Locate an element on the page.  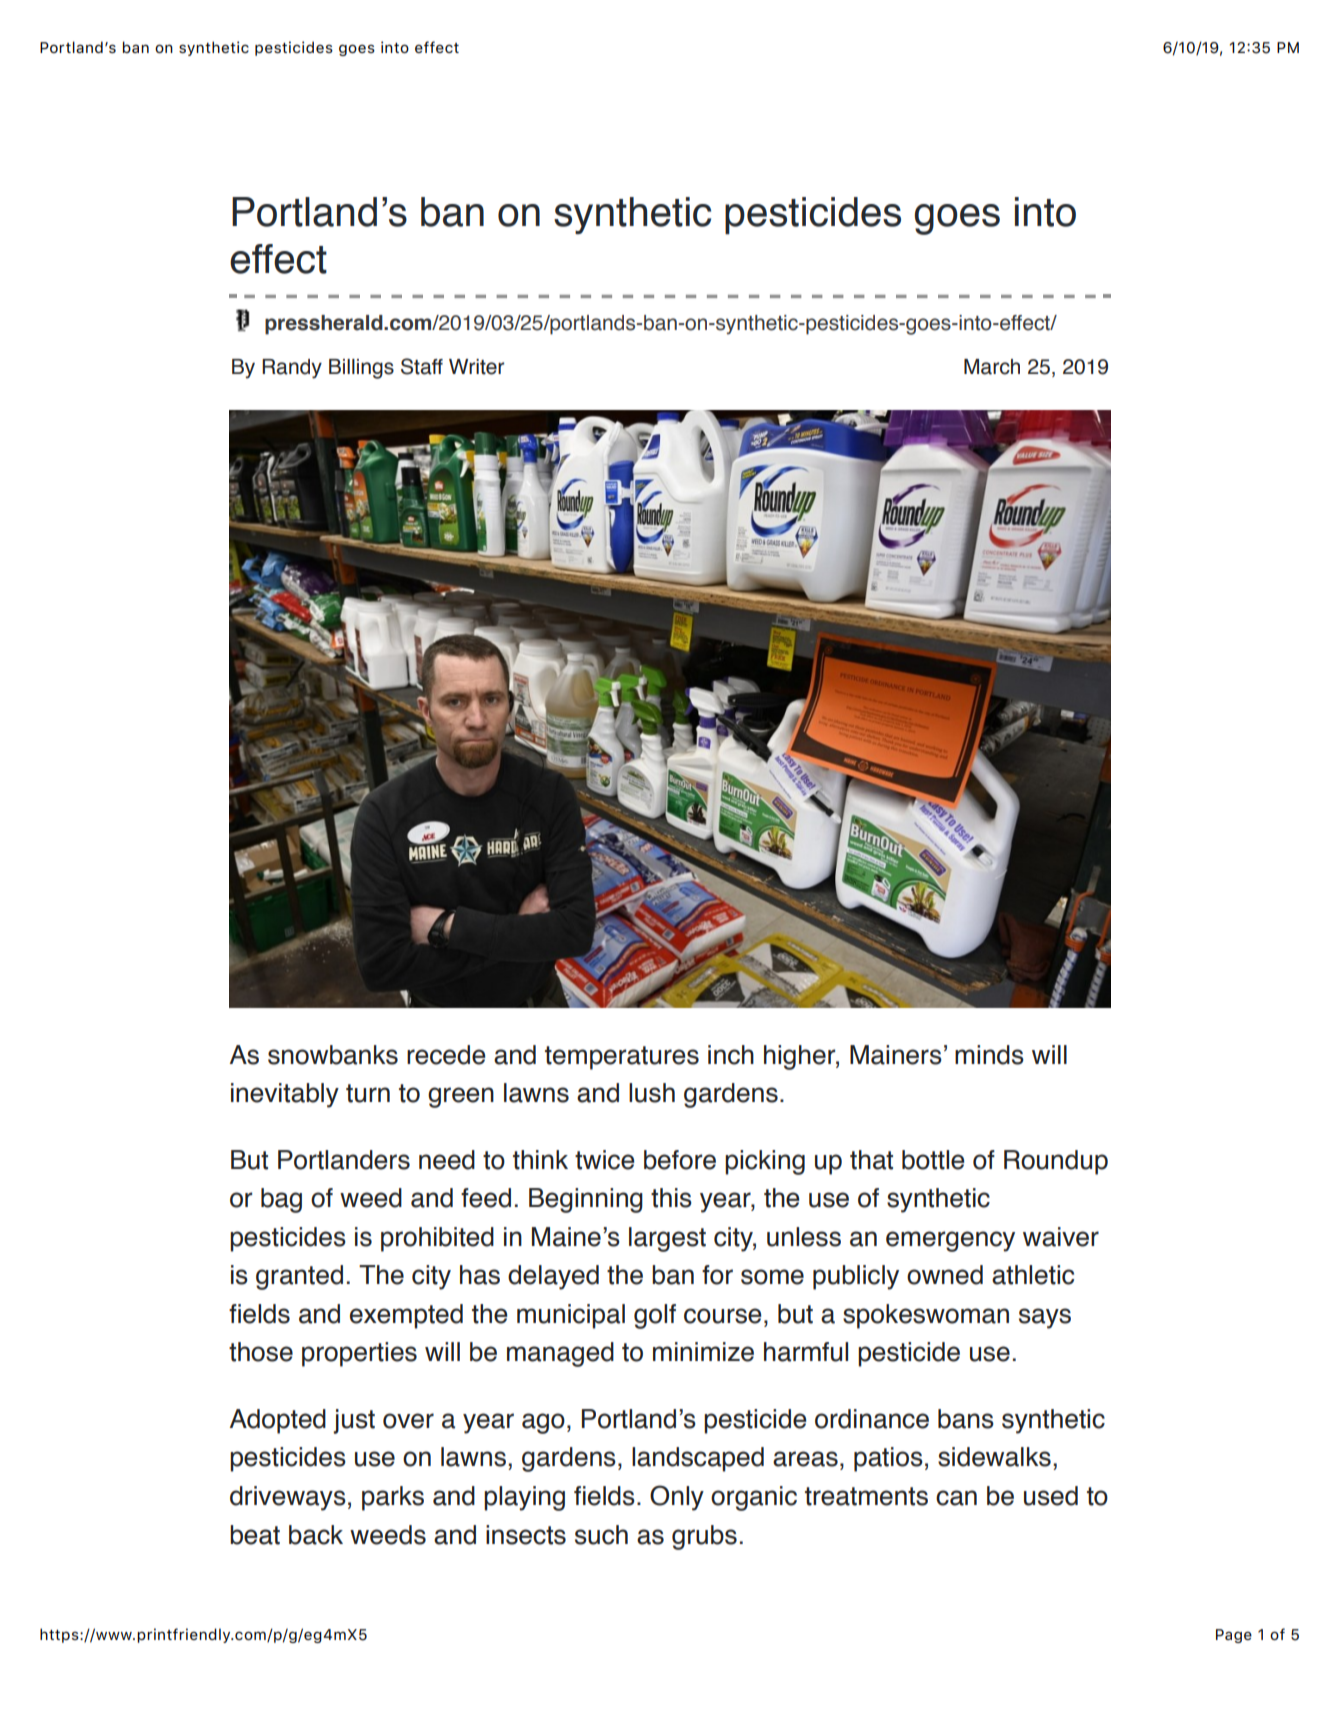
Staff is located at coordinates (422, 366).
